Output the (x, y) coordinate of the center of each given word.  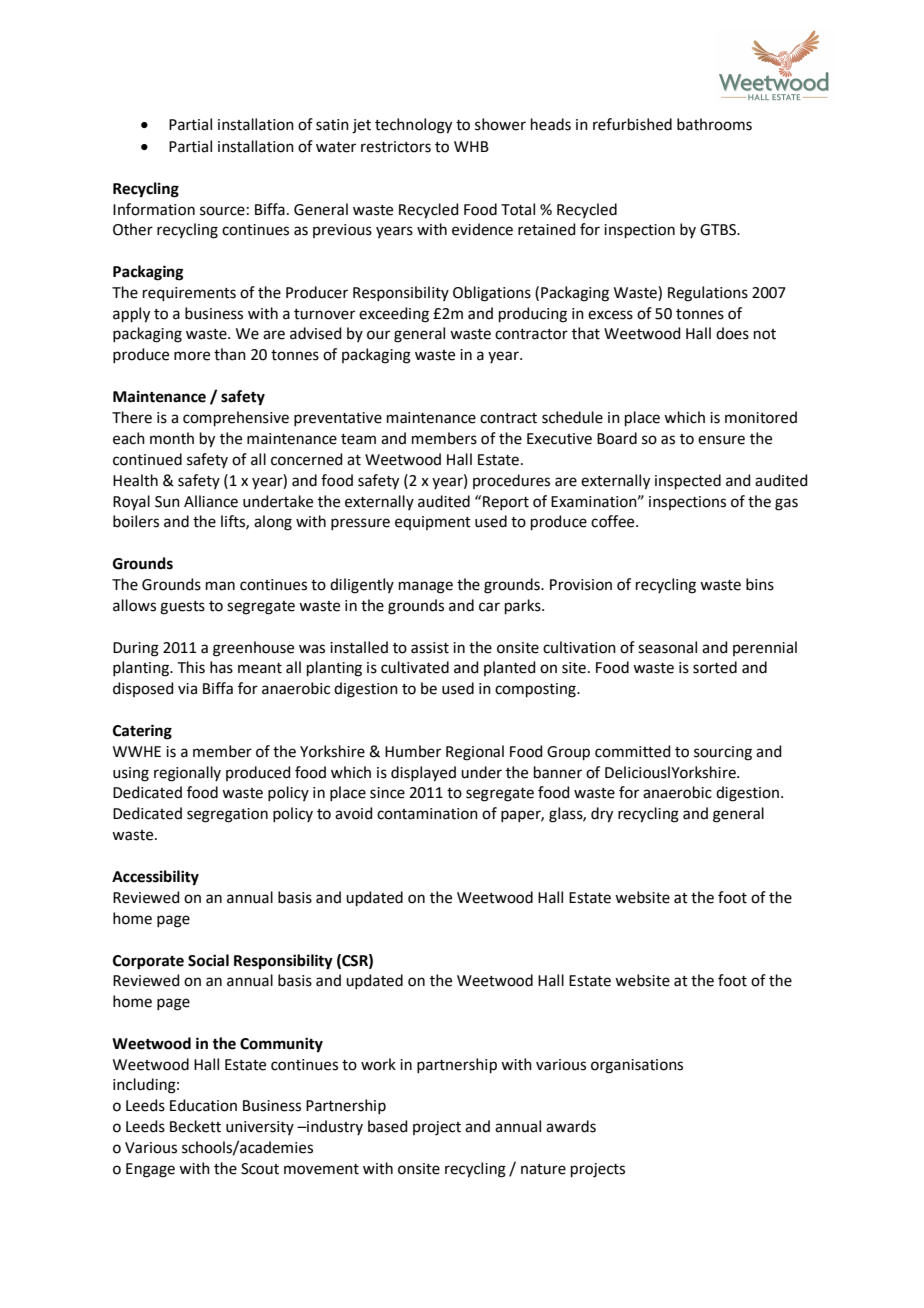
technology (413, 126)
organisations (637, 1066)
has (221, 667)
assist (430, 648)
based (388, 1126)
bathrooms (714, 124)
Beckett (195, 1126)
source (222, 211)
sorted (715, 667)
